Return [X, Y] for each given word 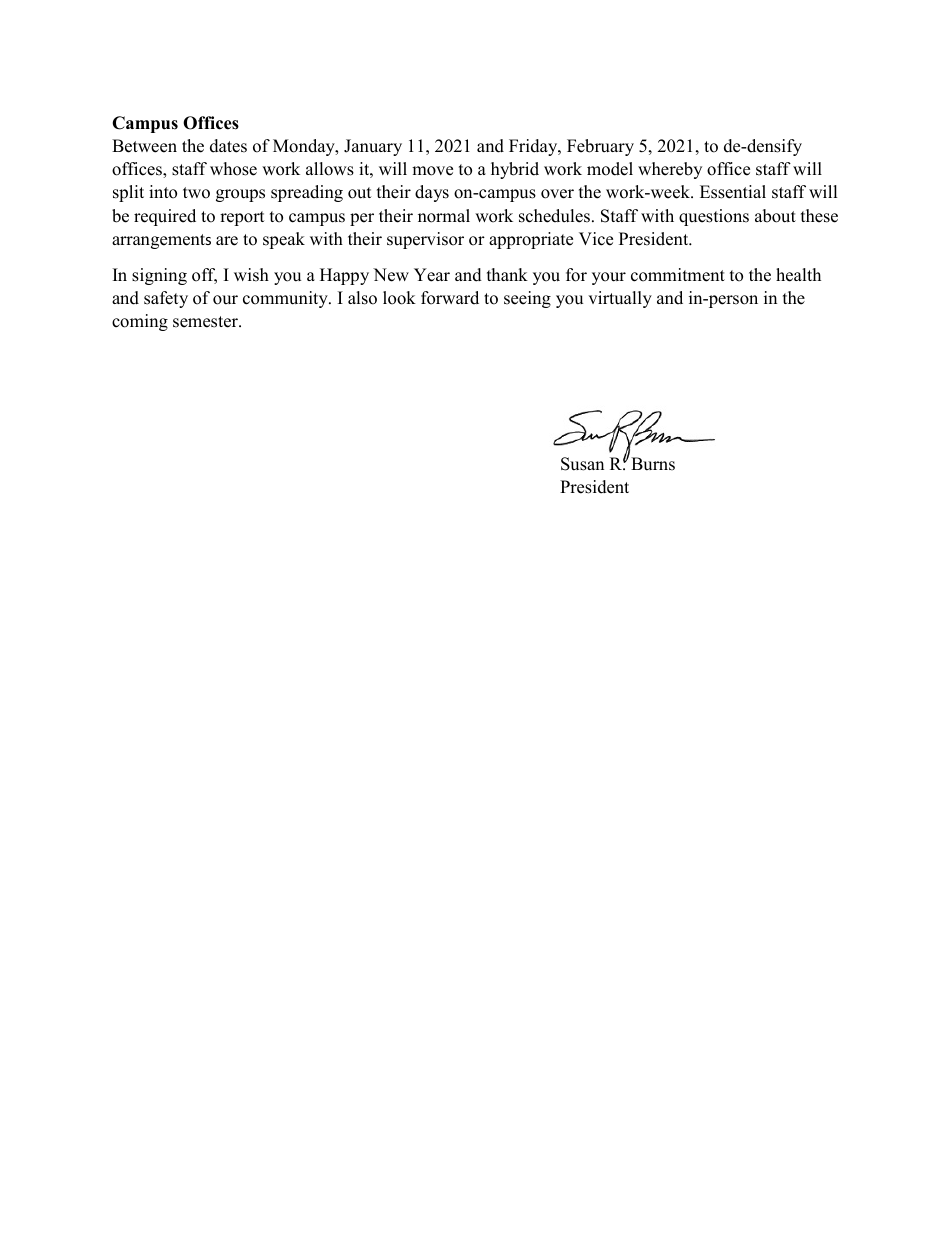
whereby [670, 170]
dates [228, 146]
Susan [582, 464]
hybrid [515, 170]
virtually [620, 299]
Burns [653, 464]
